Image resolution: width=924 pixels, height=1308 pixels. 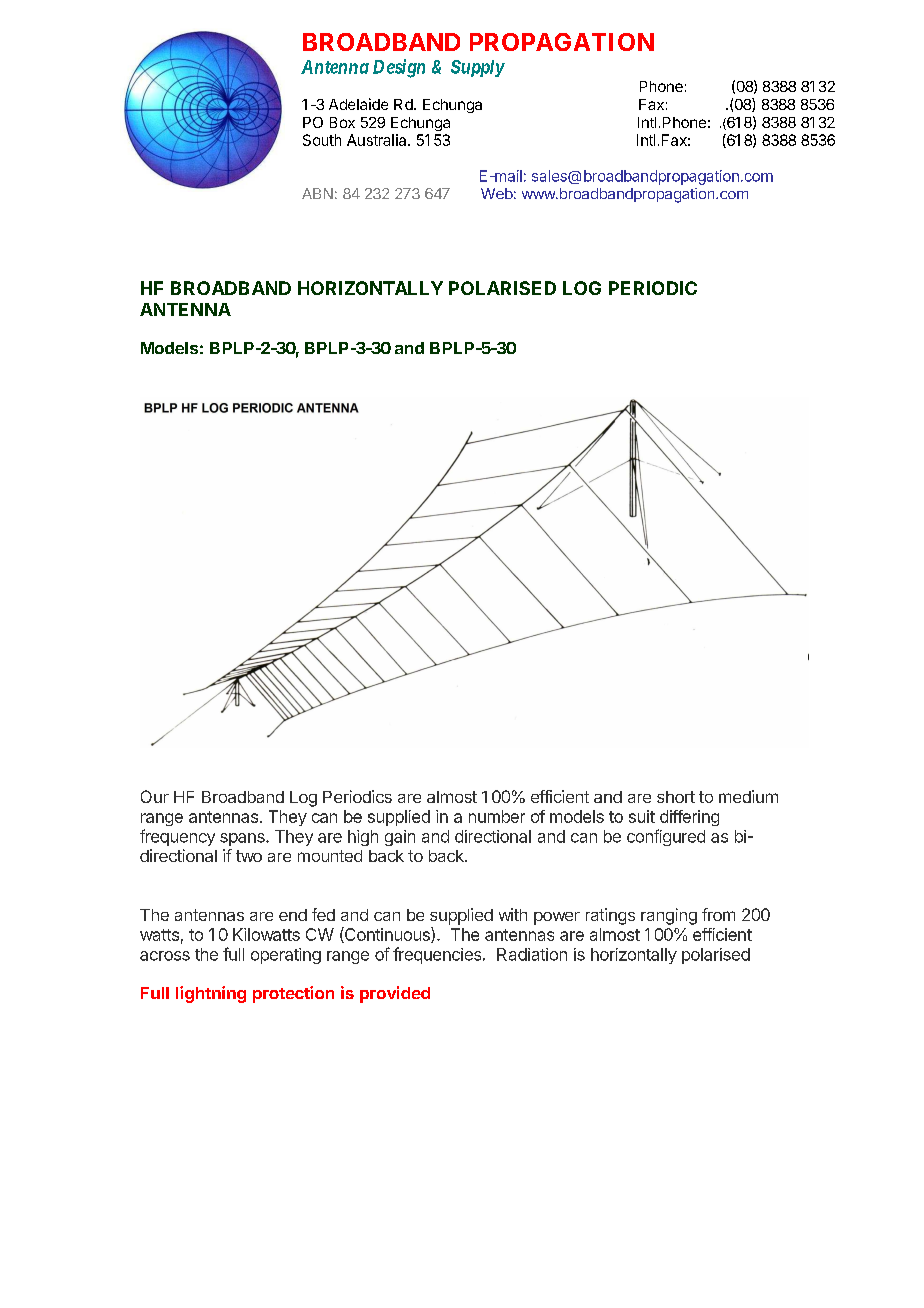 What do you see at coordinates (676, 797) in the page?
I see `short` at bounding box center [676, 797].
